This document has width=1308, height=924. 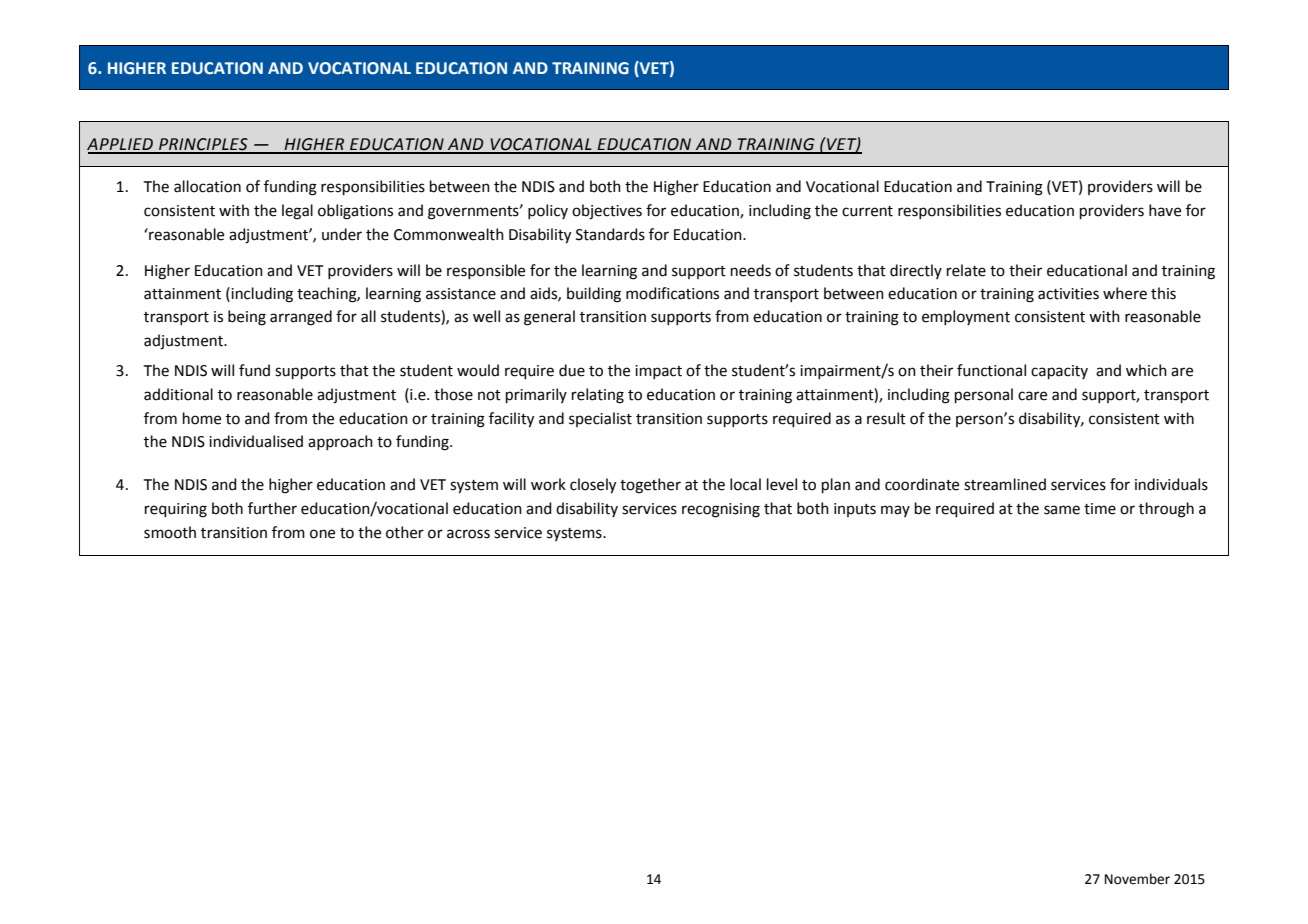 I want to click on same, so click(x=1062, y=510).
